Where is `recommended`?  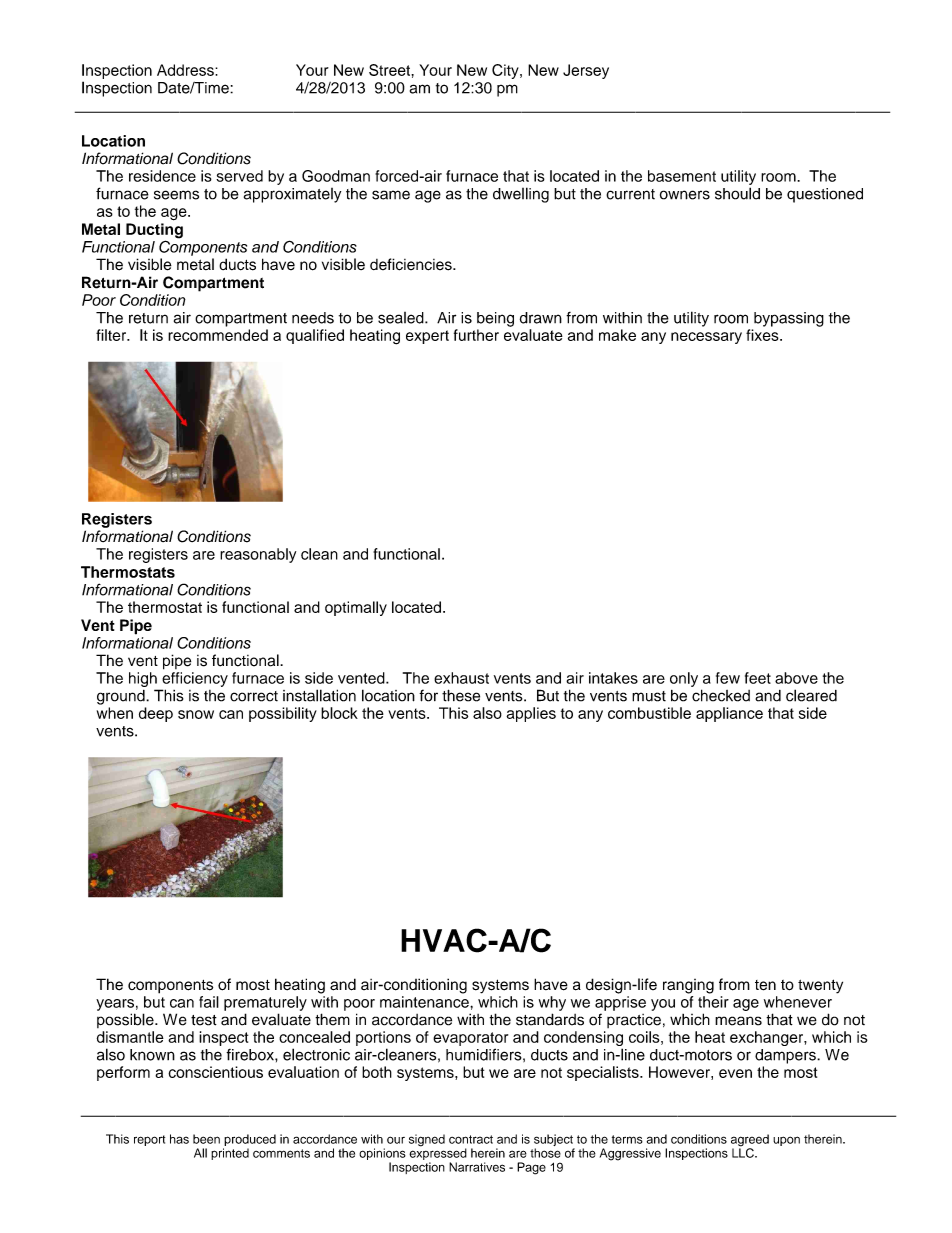
recommended is located at coordinates (218, 335).
